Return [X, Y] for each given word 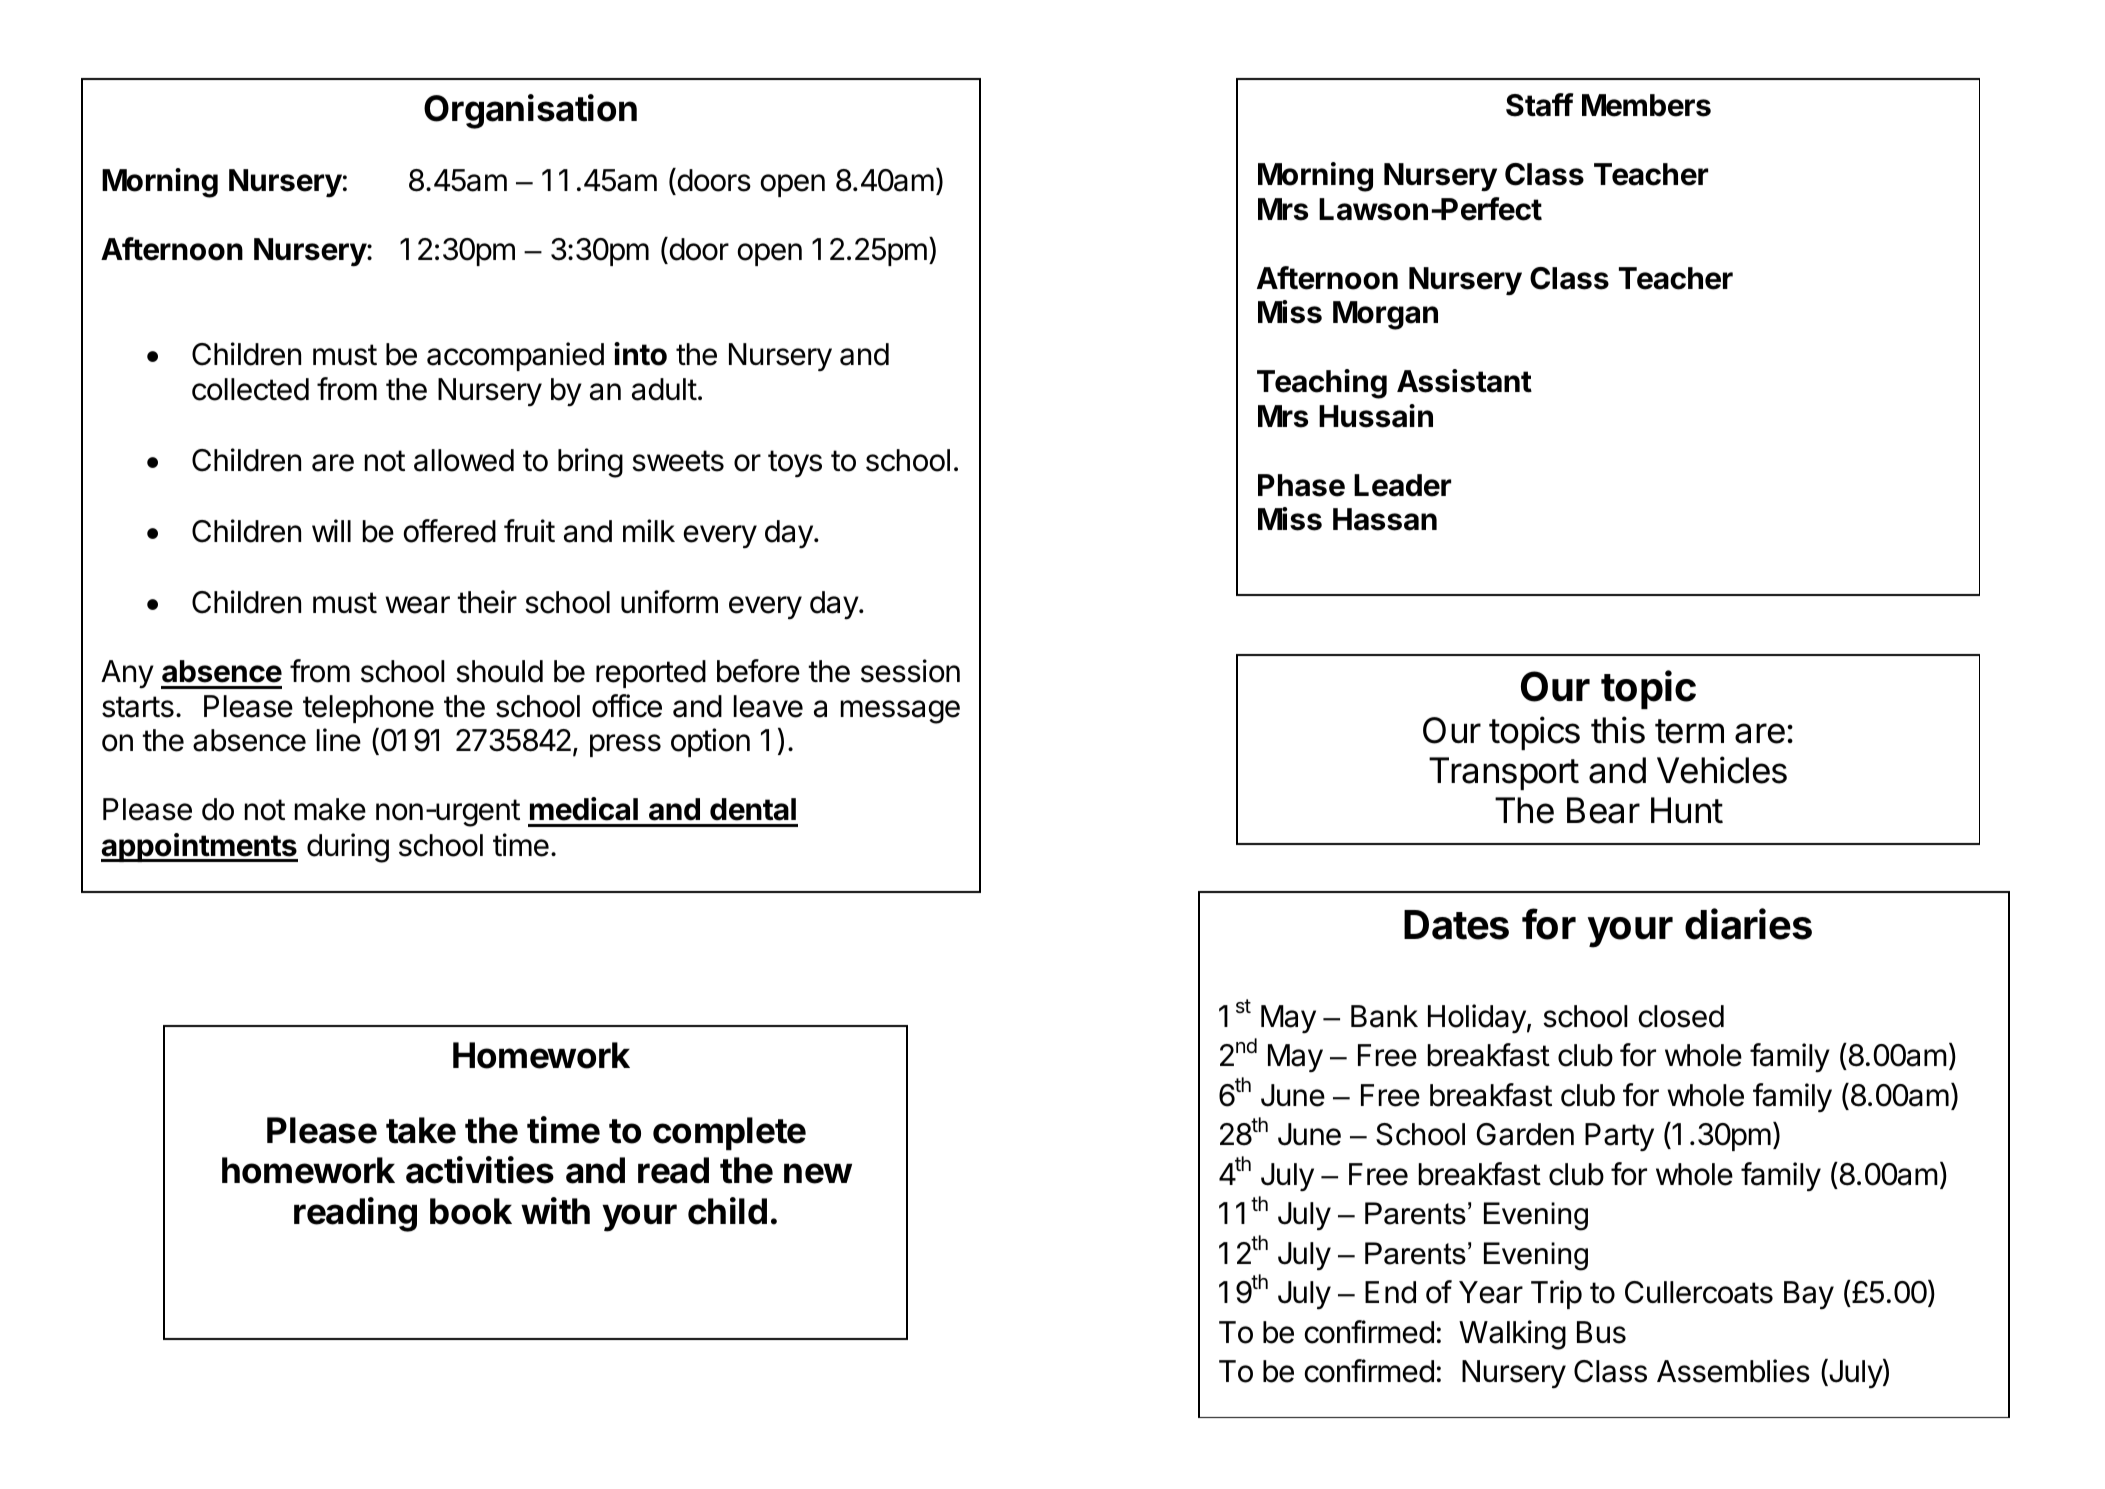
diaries [1748, 924]
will [331, 530]
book [471, 1211]
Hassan [1385, 519]
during [348, 848]
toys [795, 464]
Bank [1384, 1016]
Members [1646, 105]
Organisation [530, 111]
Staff [1539, 105]
